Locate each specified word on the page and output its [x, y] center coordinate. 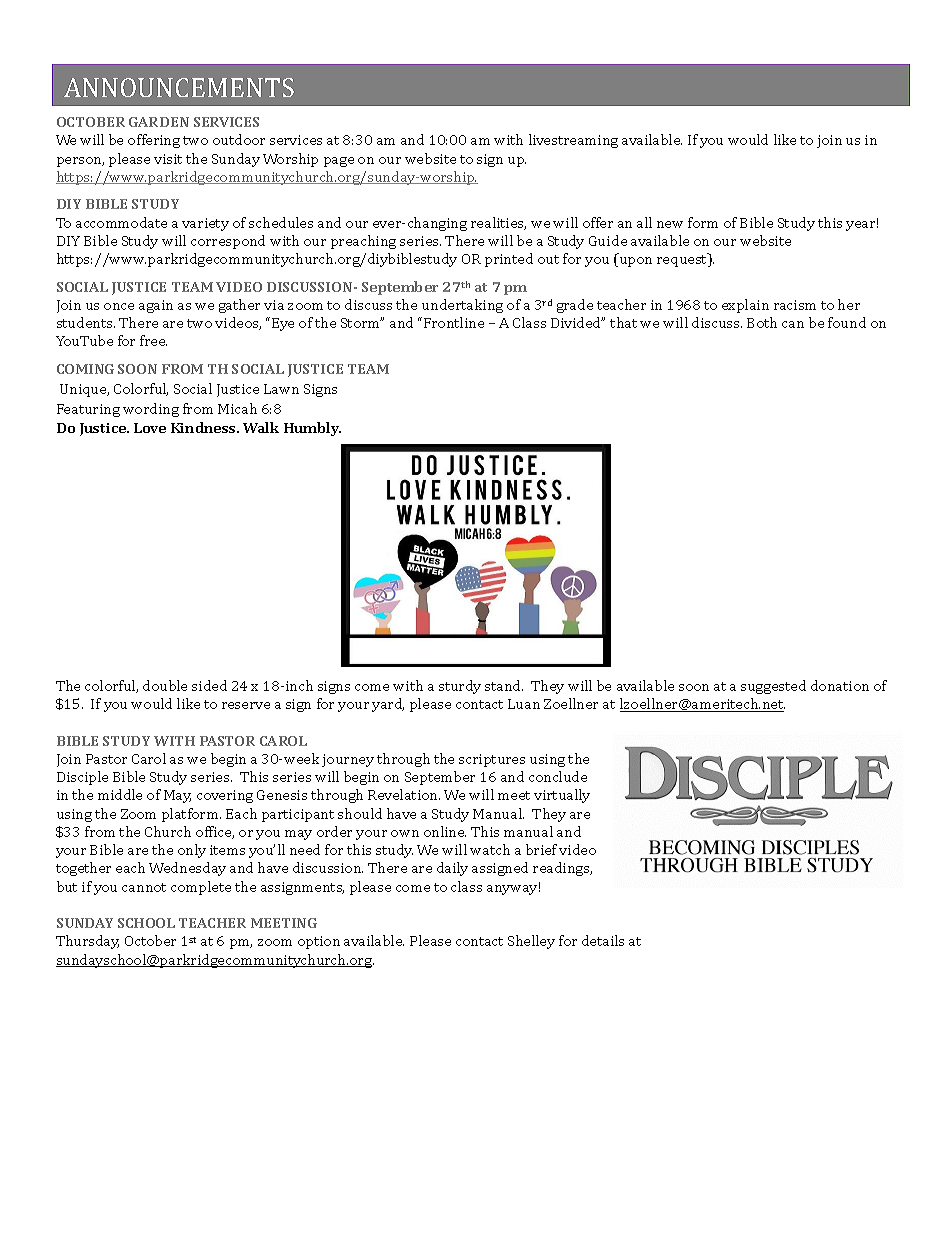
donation [840, 685]
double [165, 685]
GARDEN [159, 122]
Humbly [312, 429]
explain [745, 306]
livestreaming [573, 141]
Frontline [454, 322]
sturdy [460, 687]
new [670, 224]
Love [150, 428]
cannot [144, 887]
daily [452, 869]
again [156, 306]
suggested [773, 687]
